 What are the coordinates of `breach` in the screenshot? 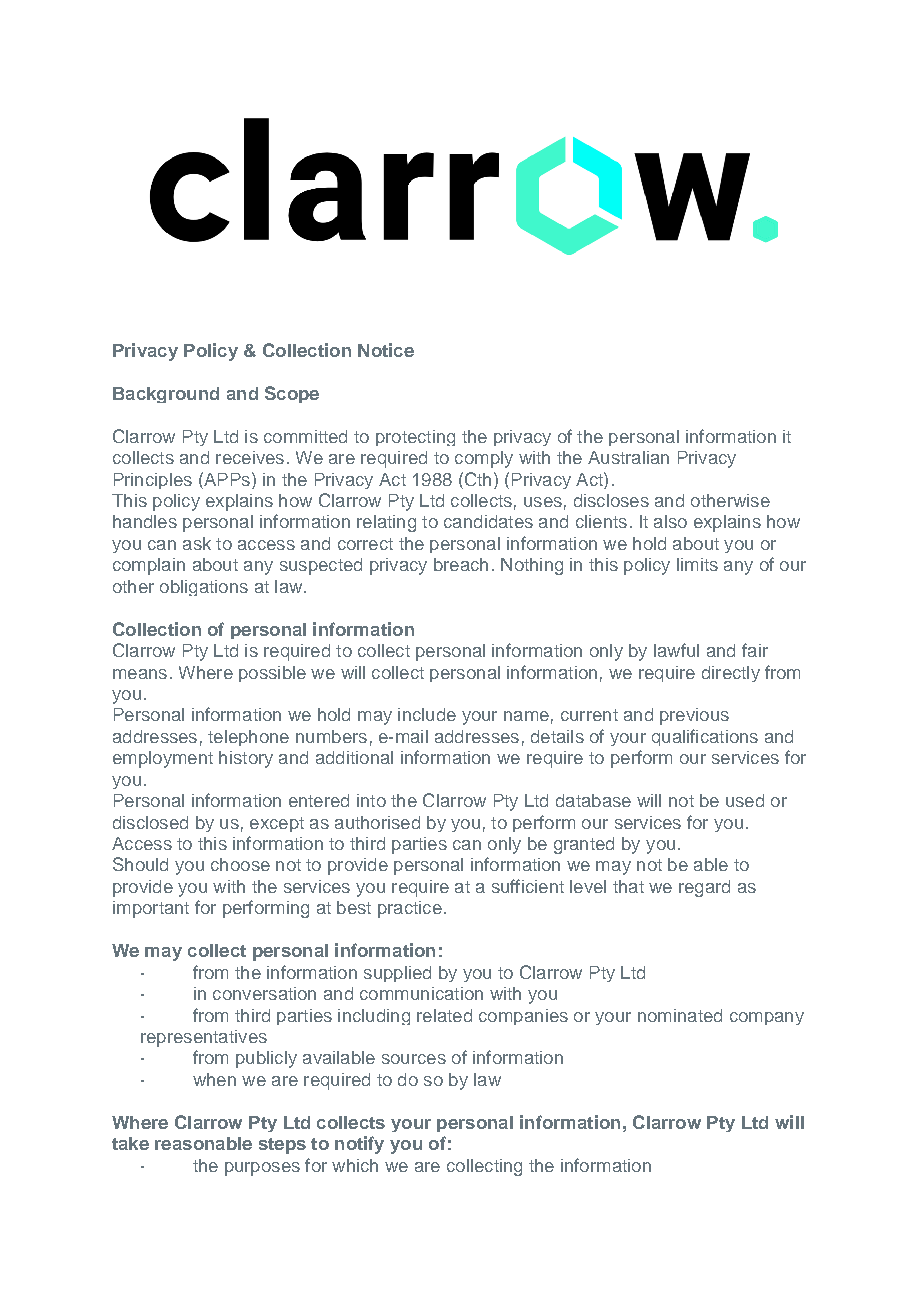 It's located at (461, 564).
